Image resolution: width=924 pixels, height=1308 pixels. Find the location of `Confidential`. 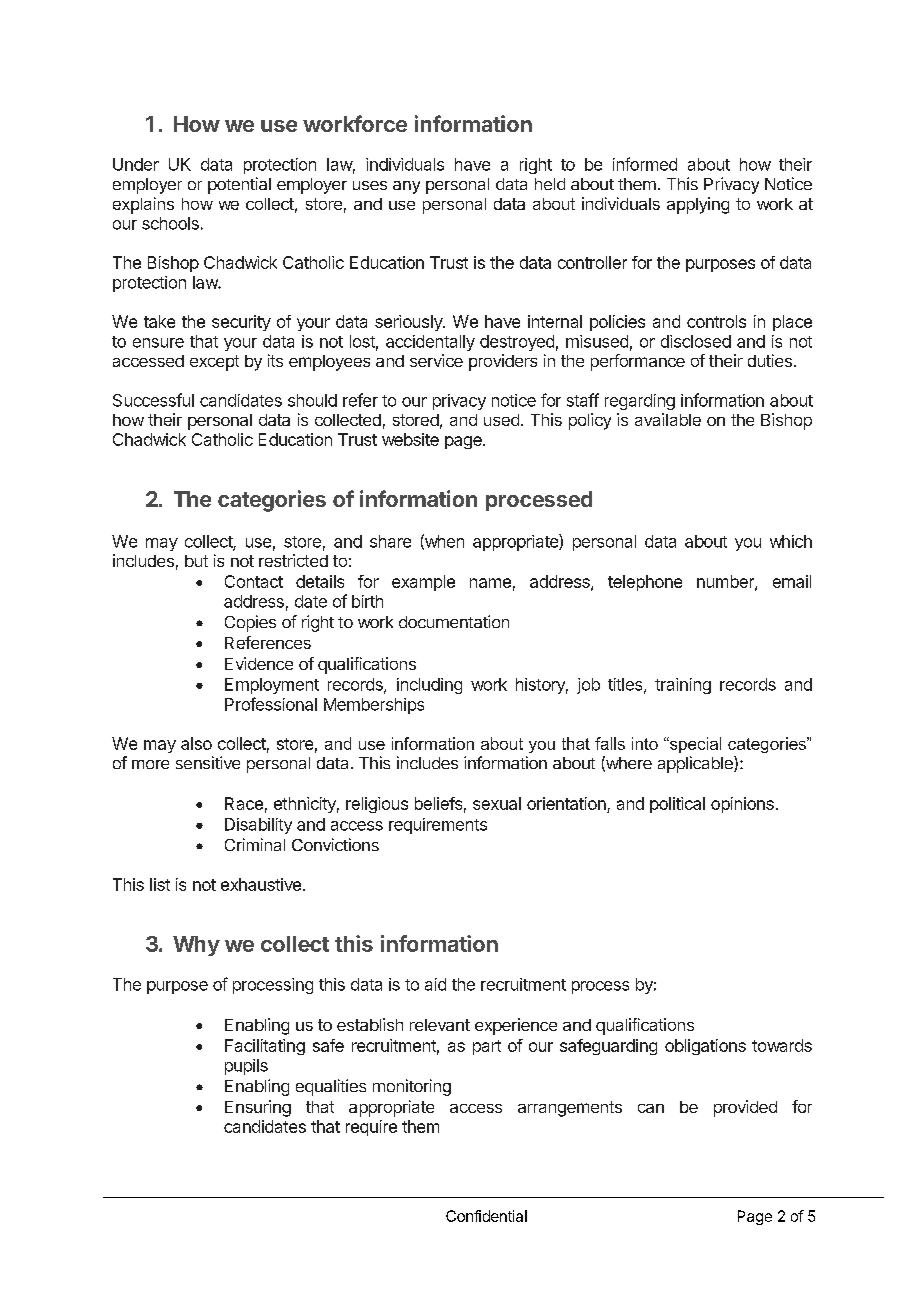

Confidential is located at coordinates (486, 1216).
